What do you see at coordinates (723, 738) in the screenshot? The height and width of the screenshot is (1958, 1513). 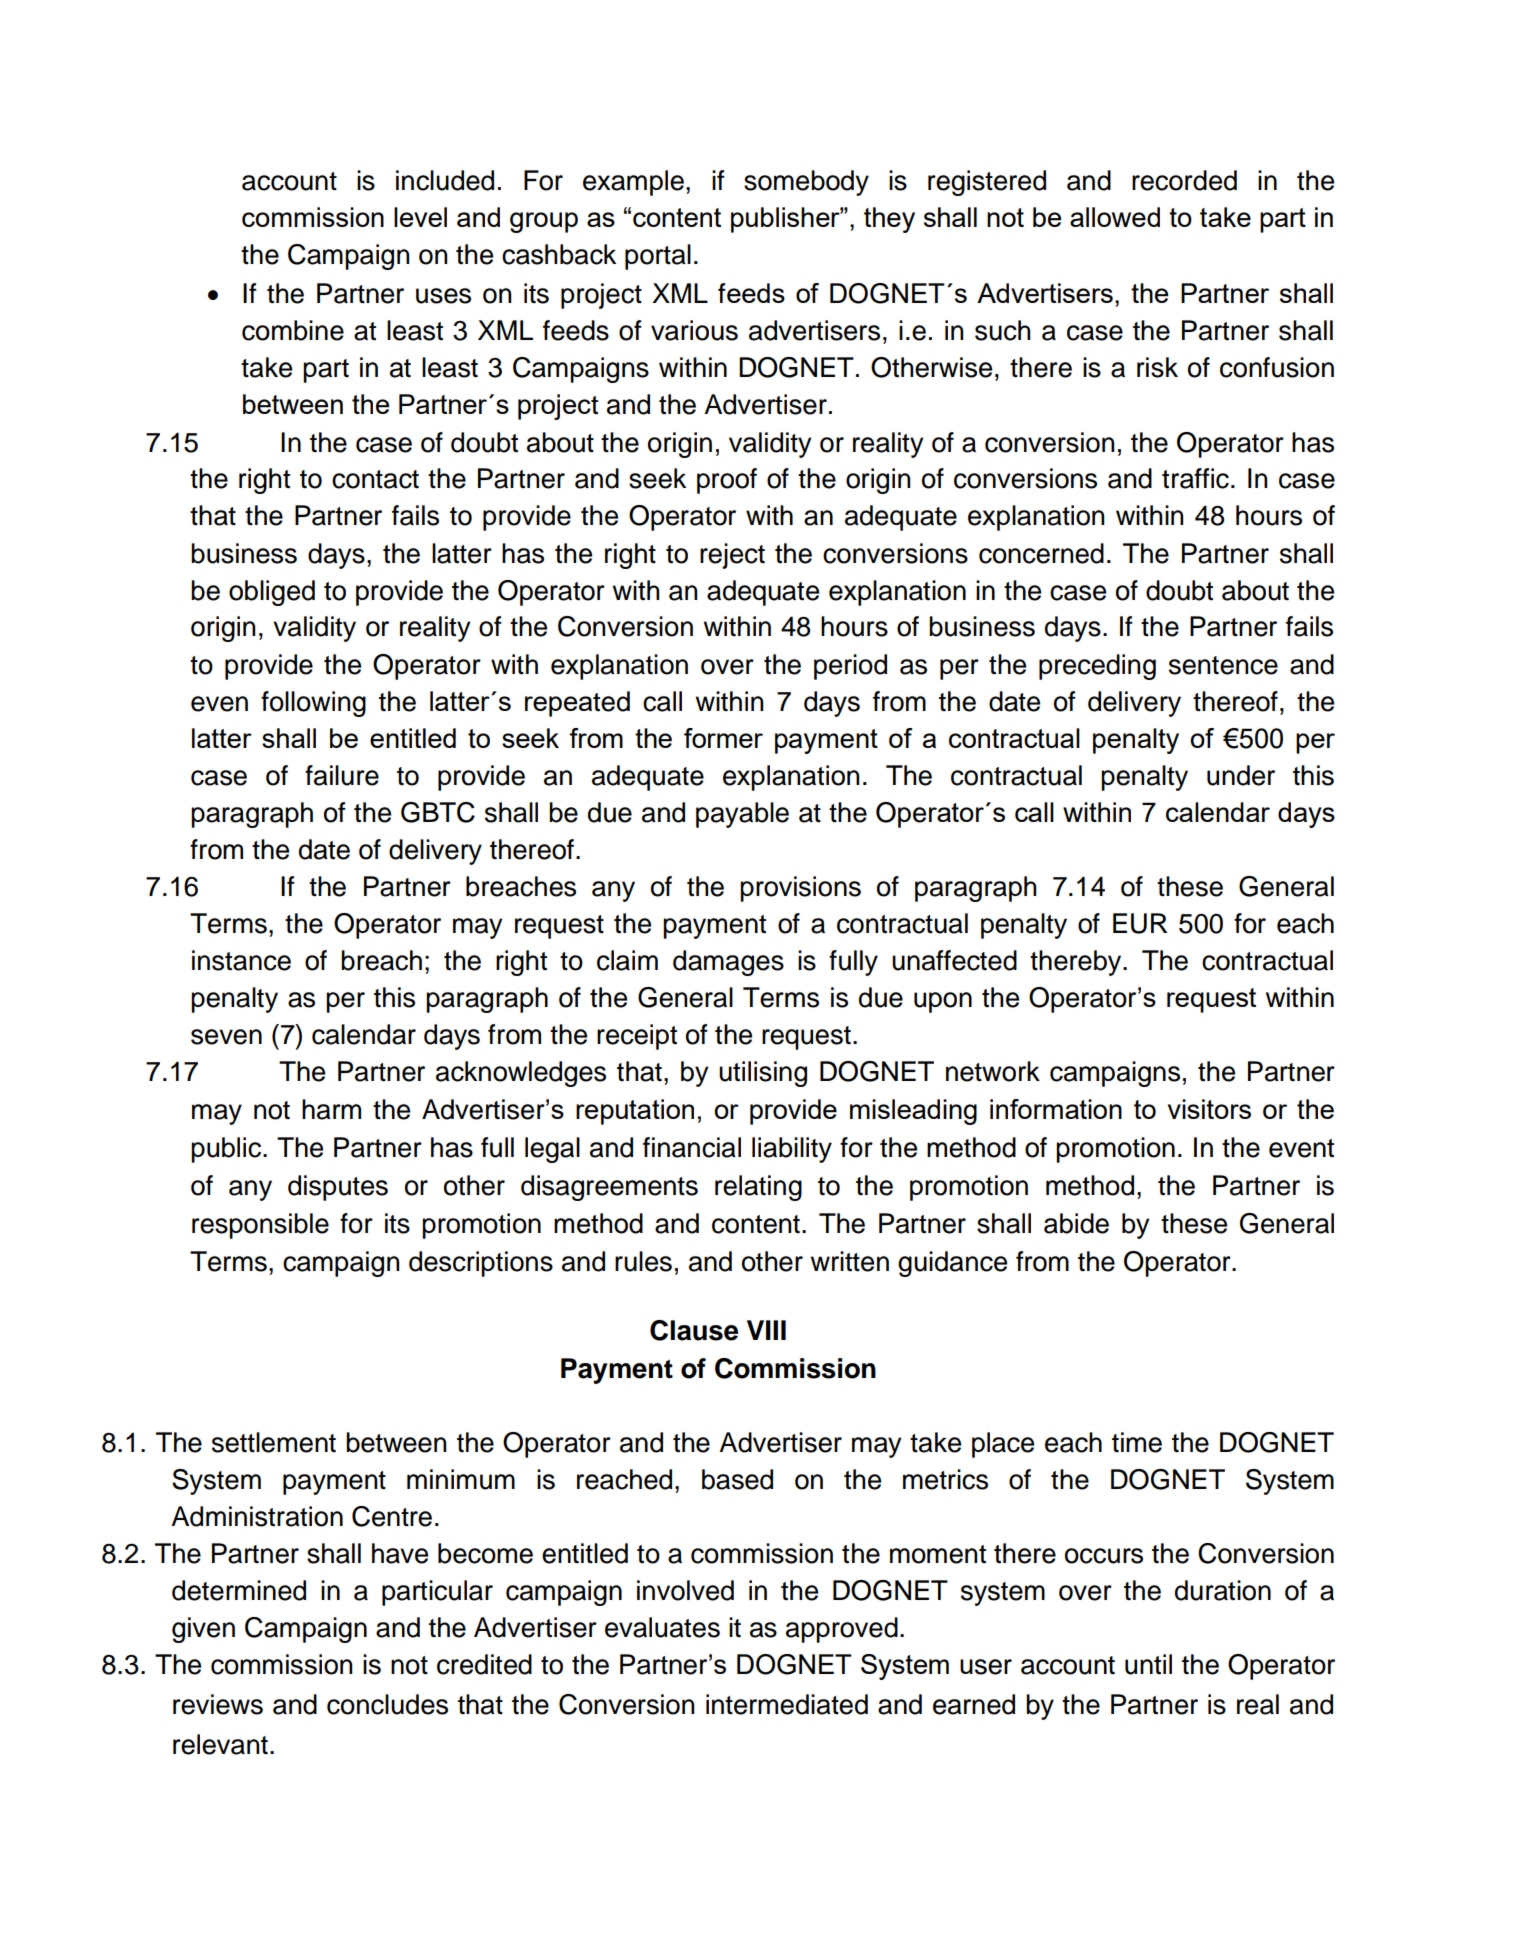 I see `former` at bounding box center [723, 738].
